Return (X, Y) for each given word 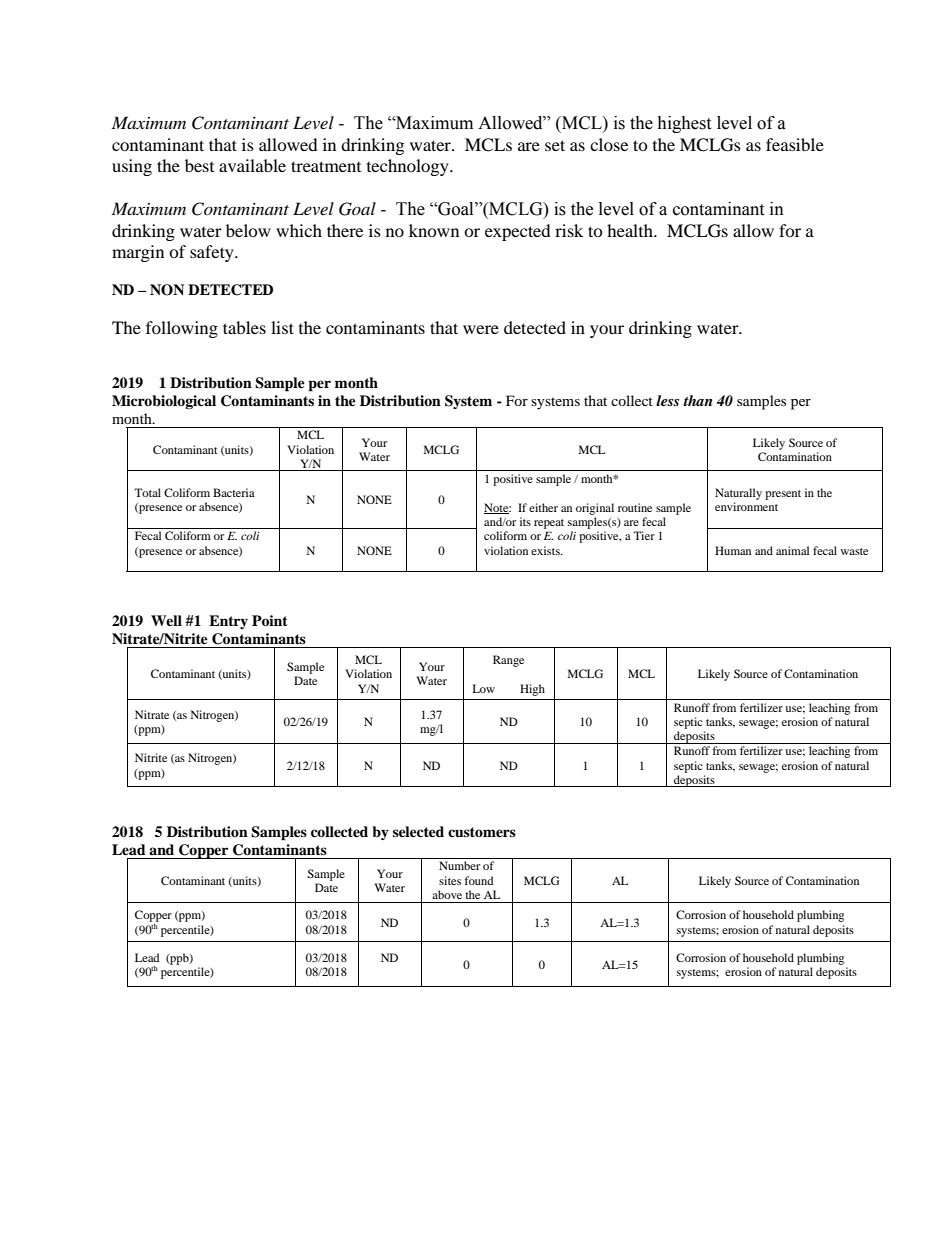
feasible (795, 144)
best (199, 165)
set (555, 145)
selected (418, 831)
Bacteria (234, 492)
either (543, 507)
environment (746, 506)
